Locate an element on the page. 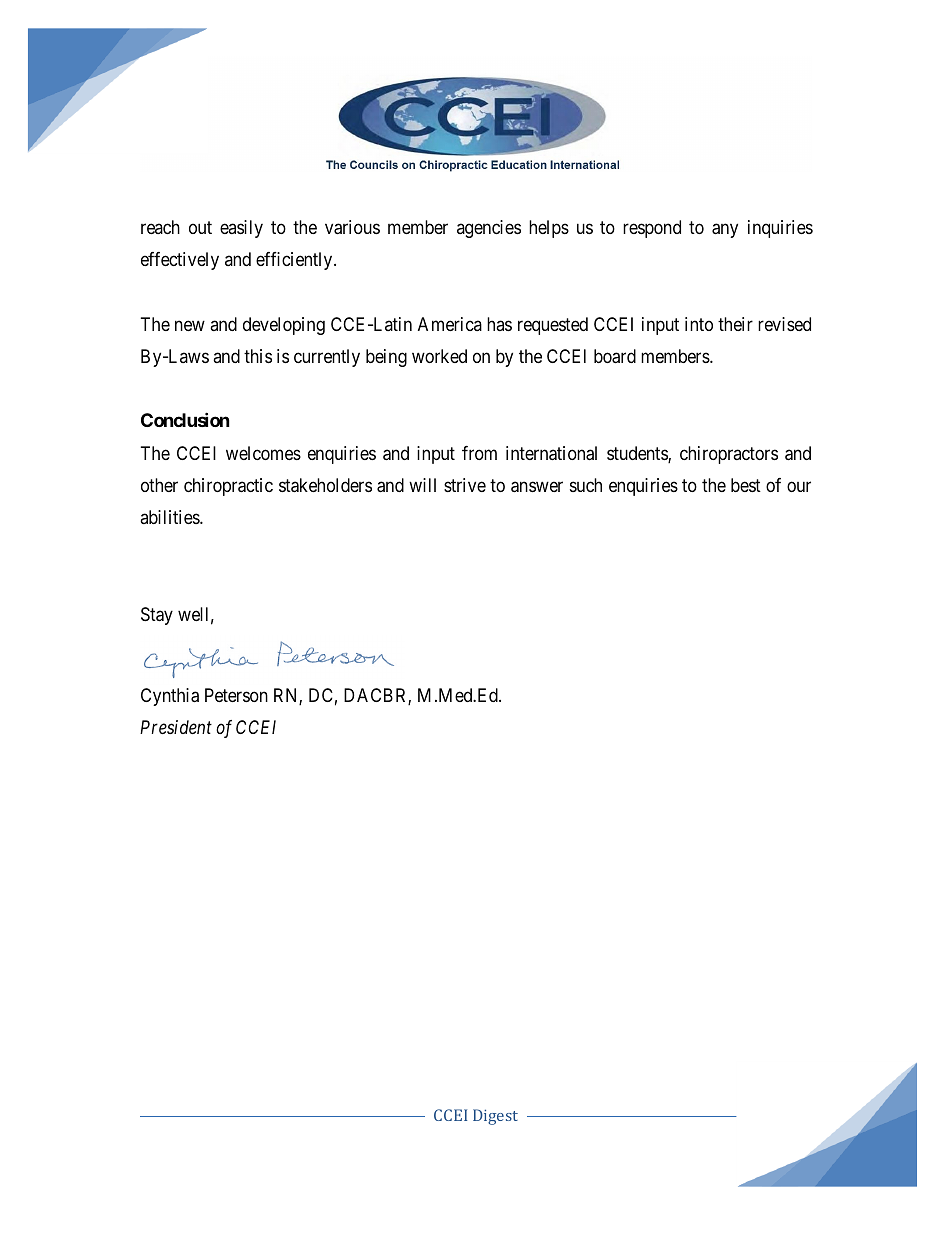  our is located at coordinates (799, 486).
